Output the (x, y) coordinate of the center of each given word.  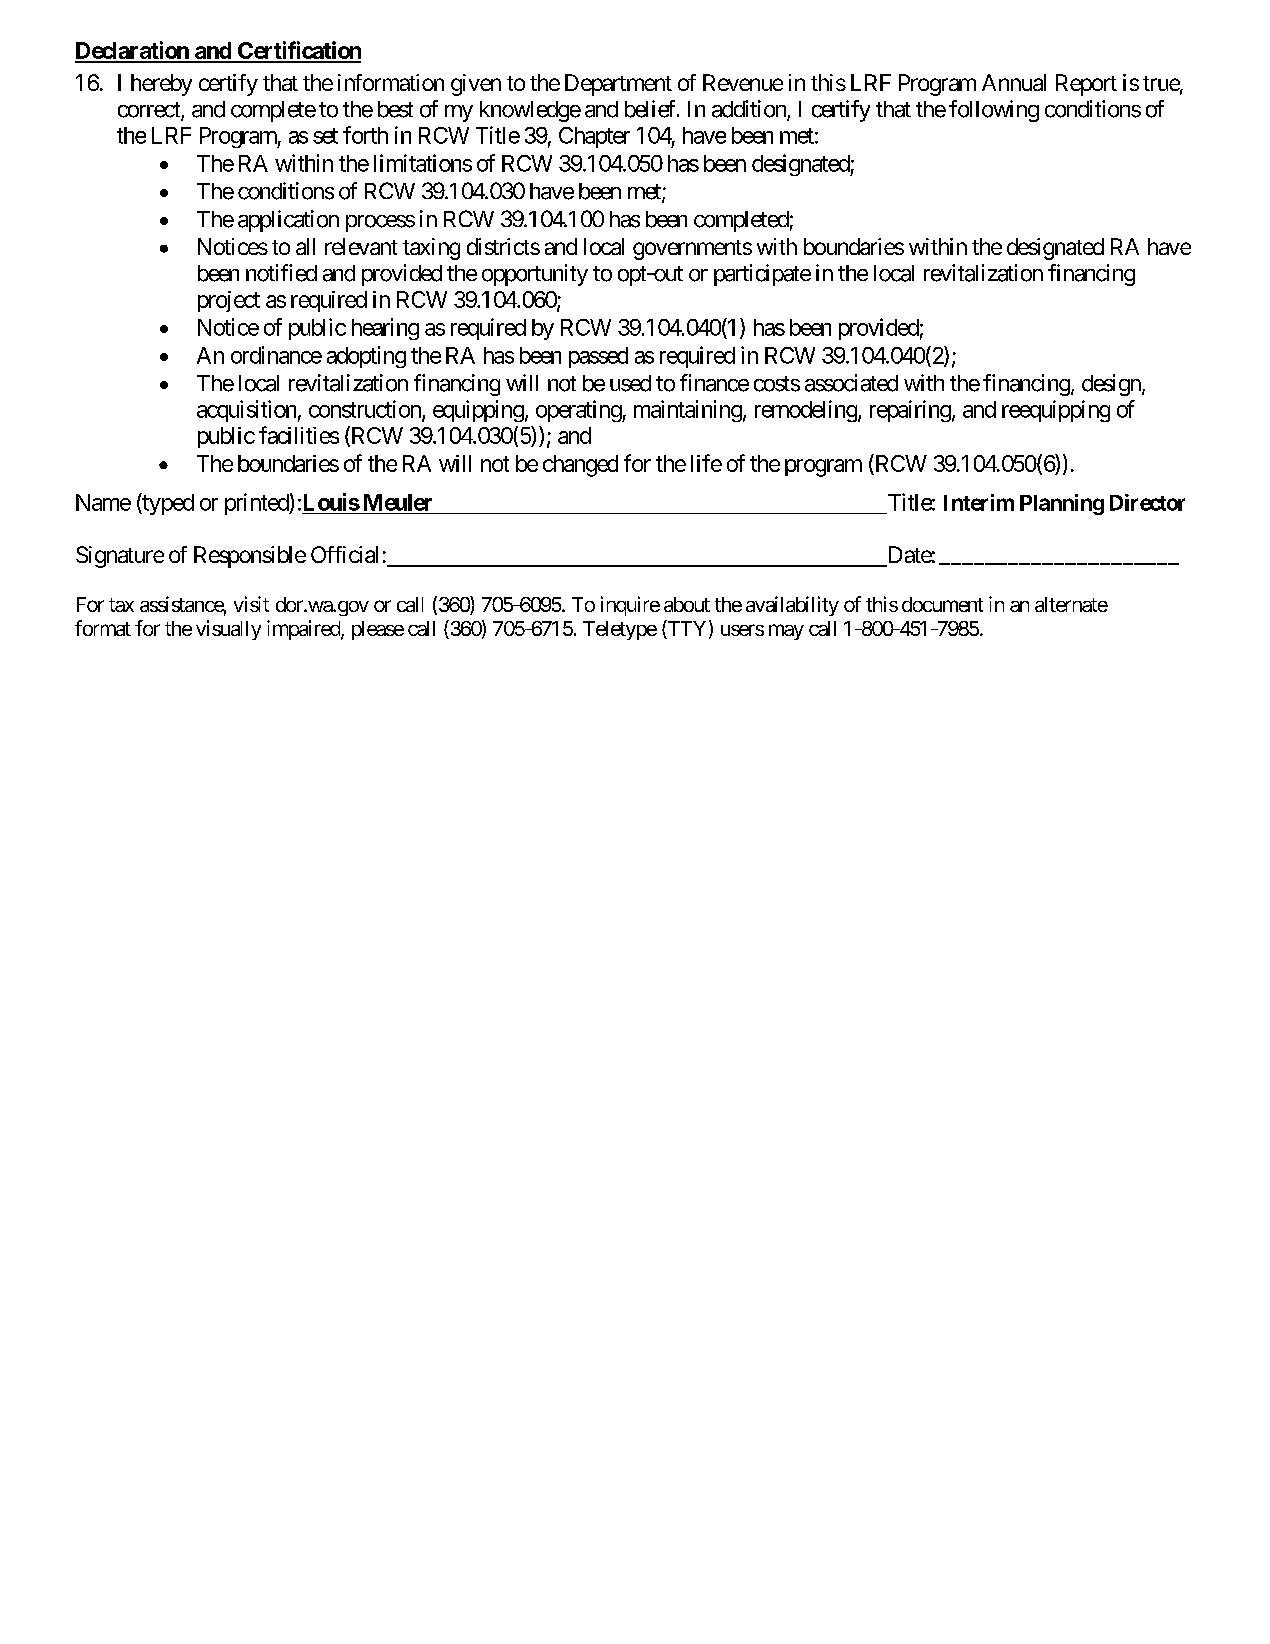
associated (851, 383)
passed (598, 357)
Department (618, 85)
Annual (1014, 82)
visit (251, 604)
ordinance (276, 355)
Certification (298, 51)
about (687, 604)
